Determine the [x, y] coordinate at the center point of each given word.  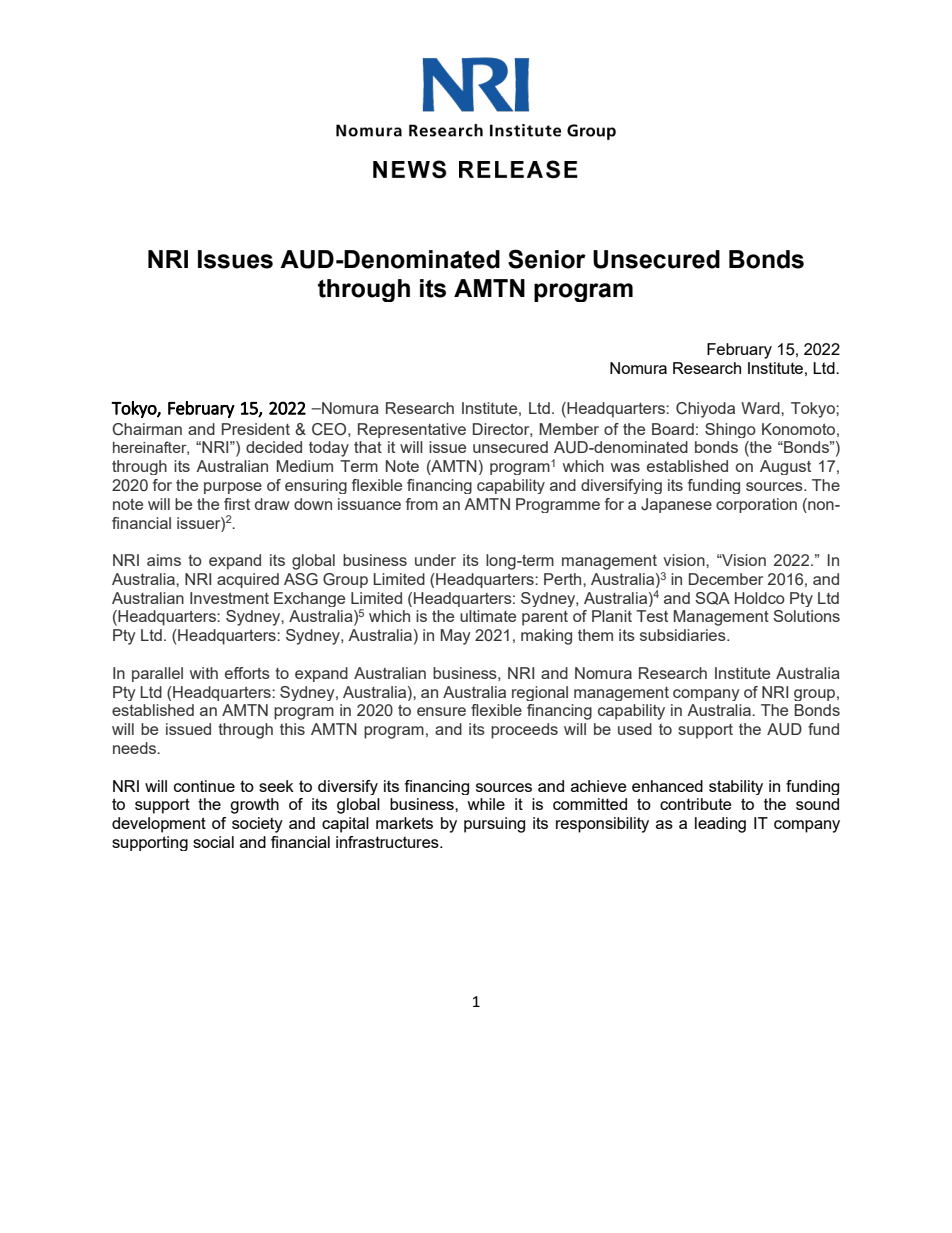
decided [274, 447]
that [368, 447]
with [204, 673]
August [785, 467]
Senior [547, 259]
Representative [412, 430]
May [456, 637]
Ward [761, 408]
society [257, 825]
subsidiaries [684, 635]
